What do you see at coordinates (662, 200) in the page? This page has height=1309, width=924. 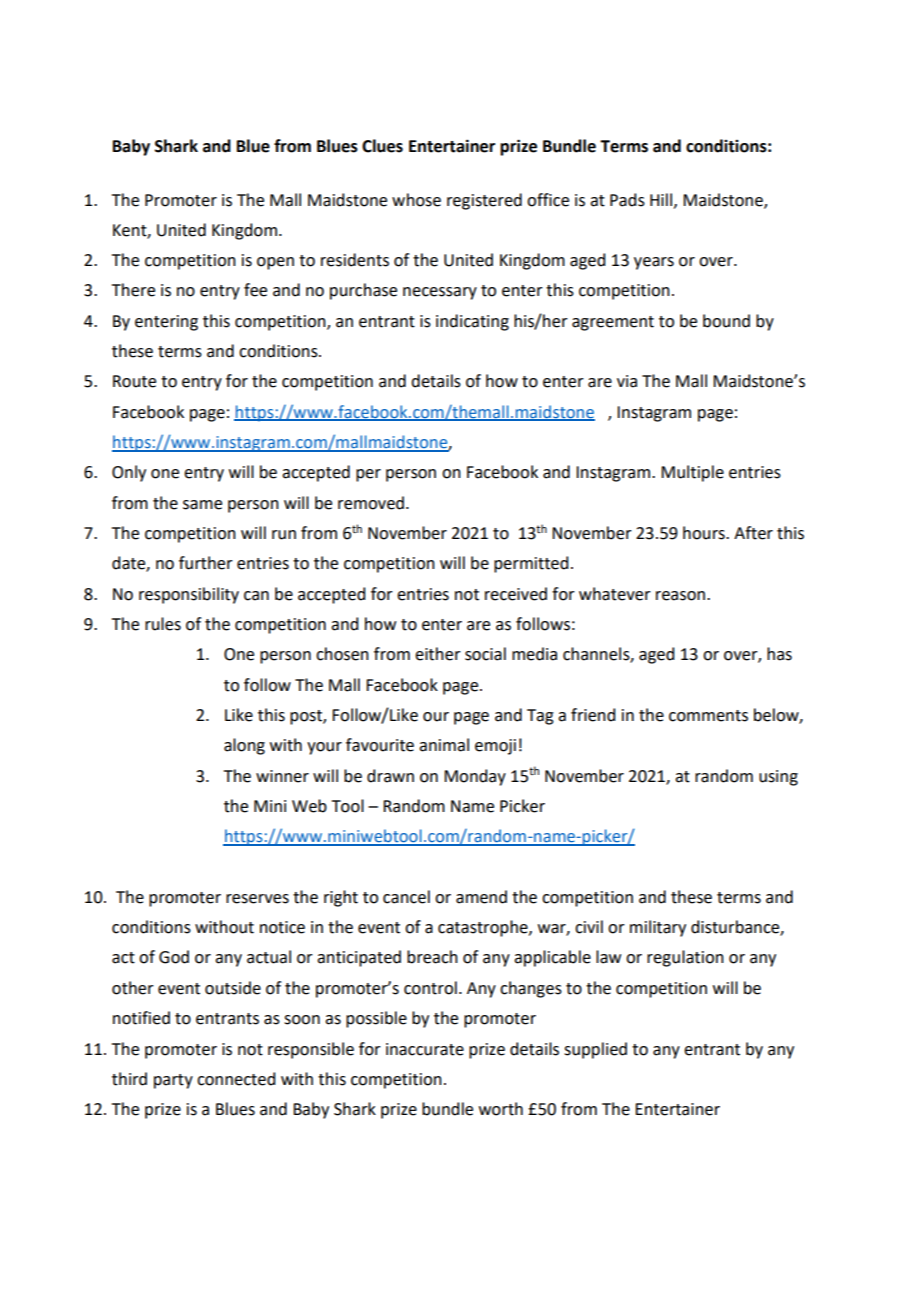 I see `Hill` at bounding box center [662, 200].
